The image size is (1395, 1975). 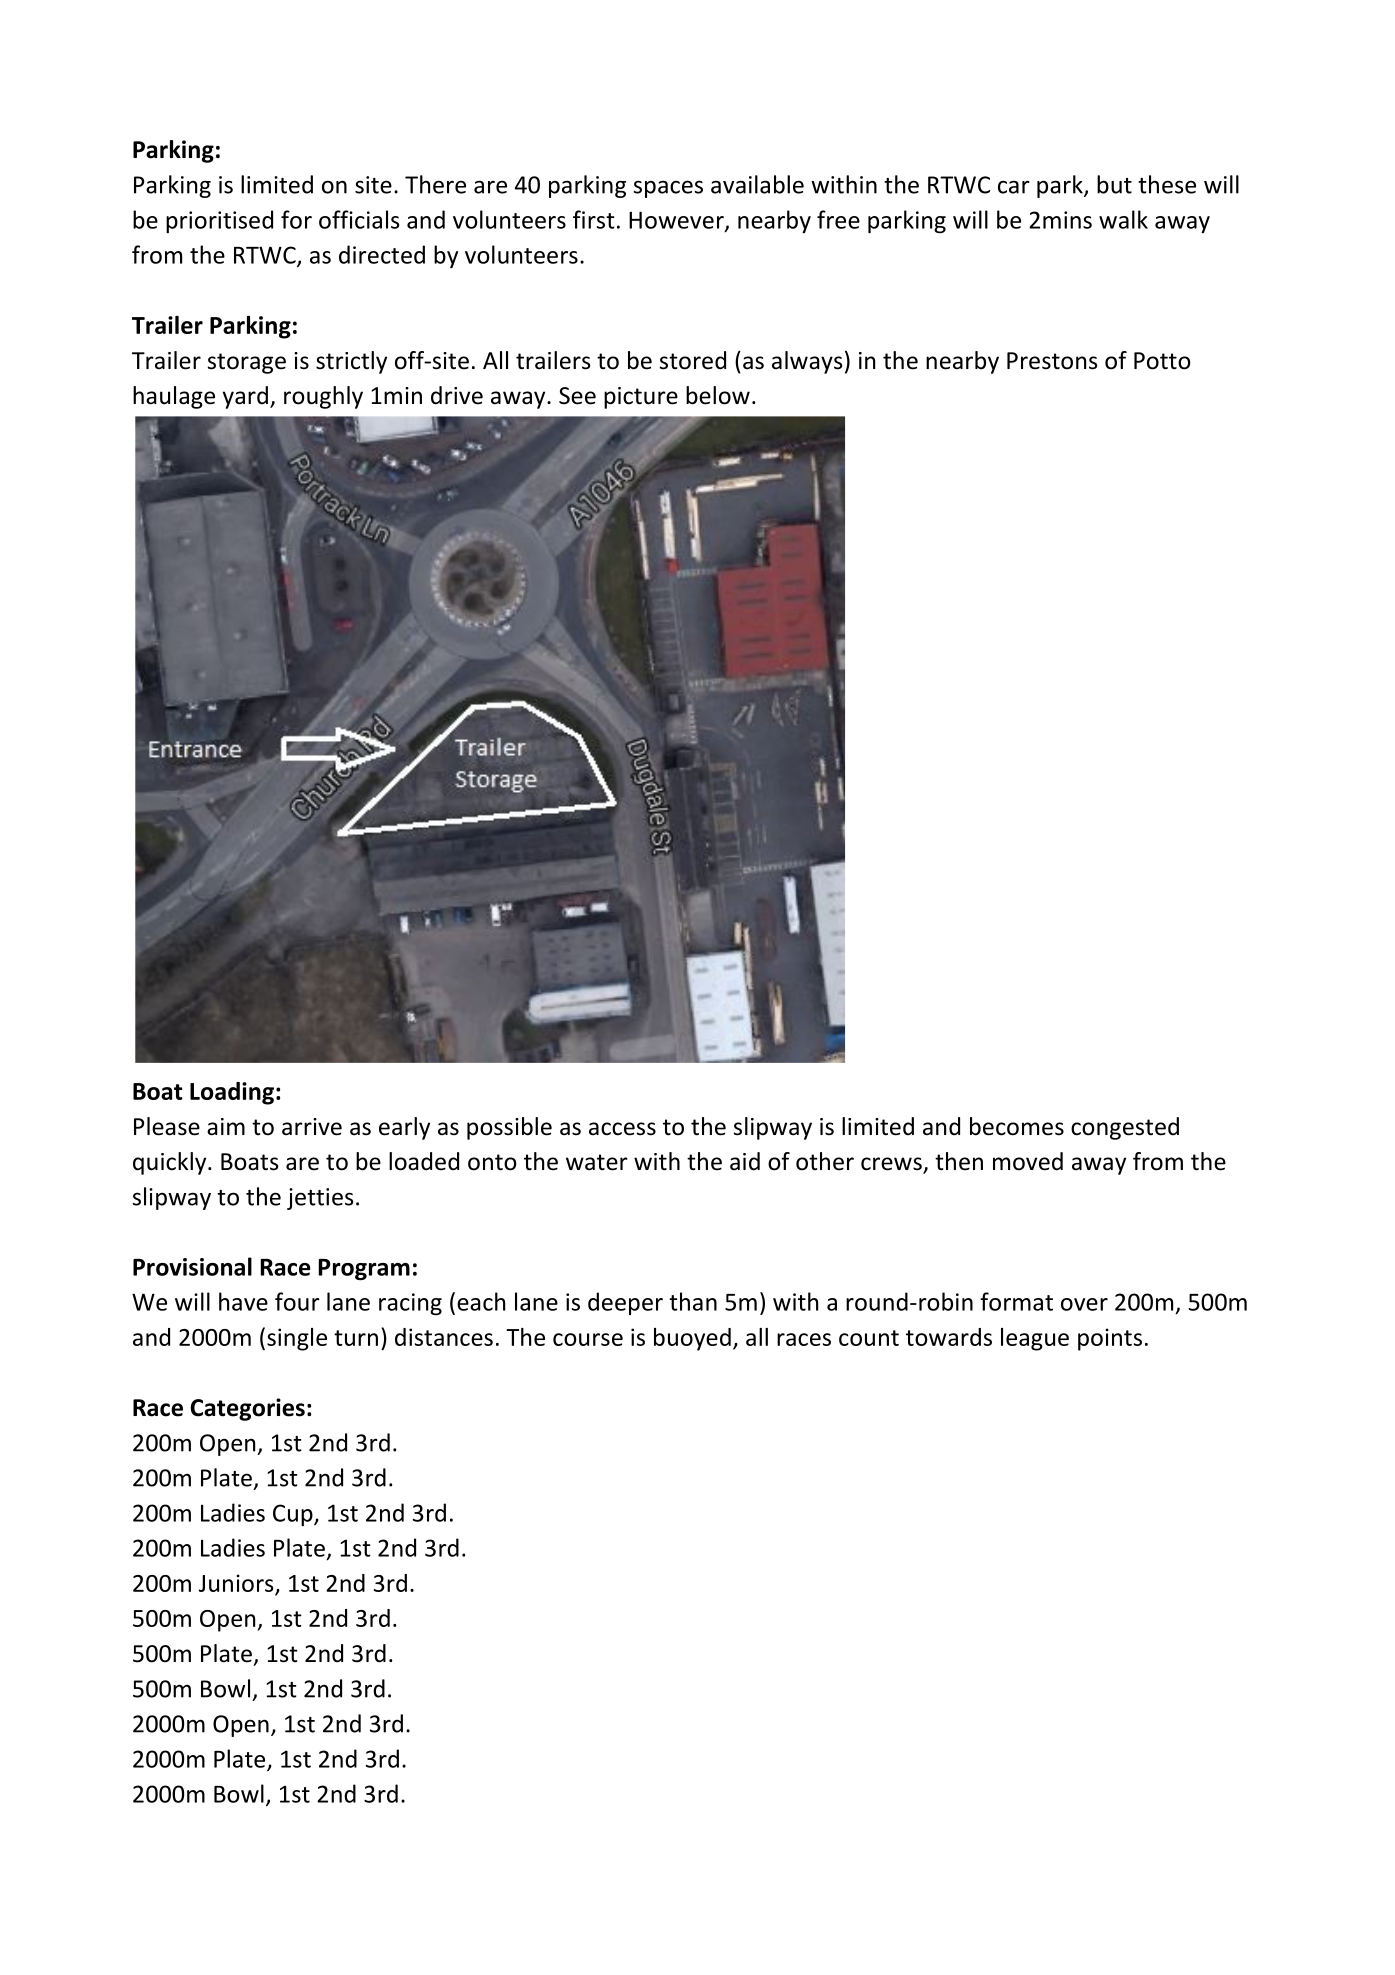 What do you see at coordinates (622, 1129) in the screenshot?
I see `access` at bounding box center [622, 1129].
